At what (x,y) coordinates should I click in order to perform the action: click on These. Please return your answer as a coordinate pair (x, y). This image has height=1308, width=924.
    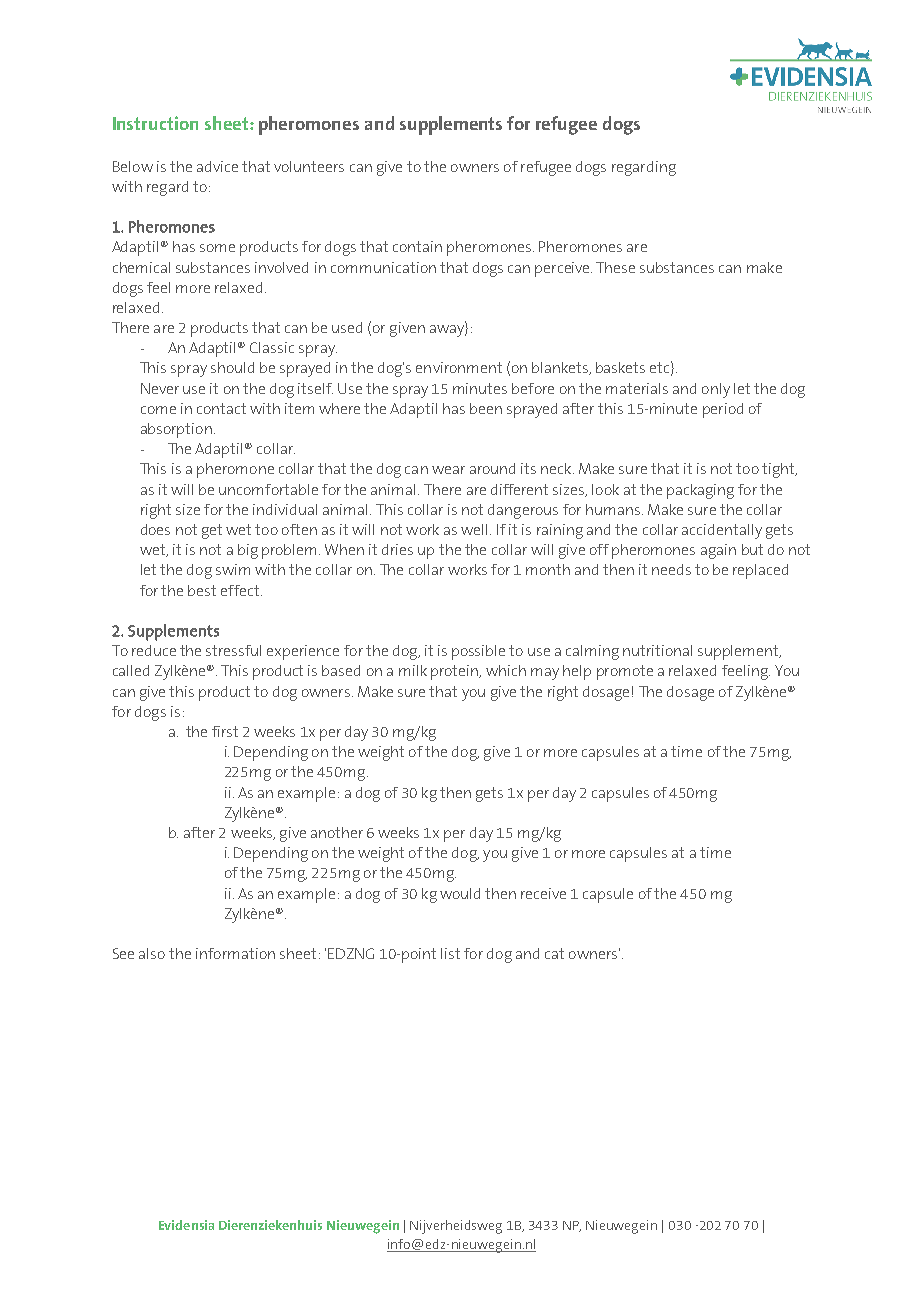
    Looking at the image, I should click on (615, 267).
